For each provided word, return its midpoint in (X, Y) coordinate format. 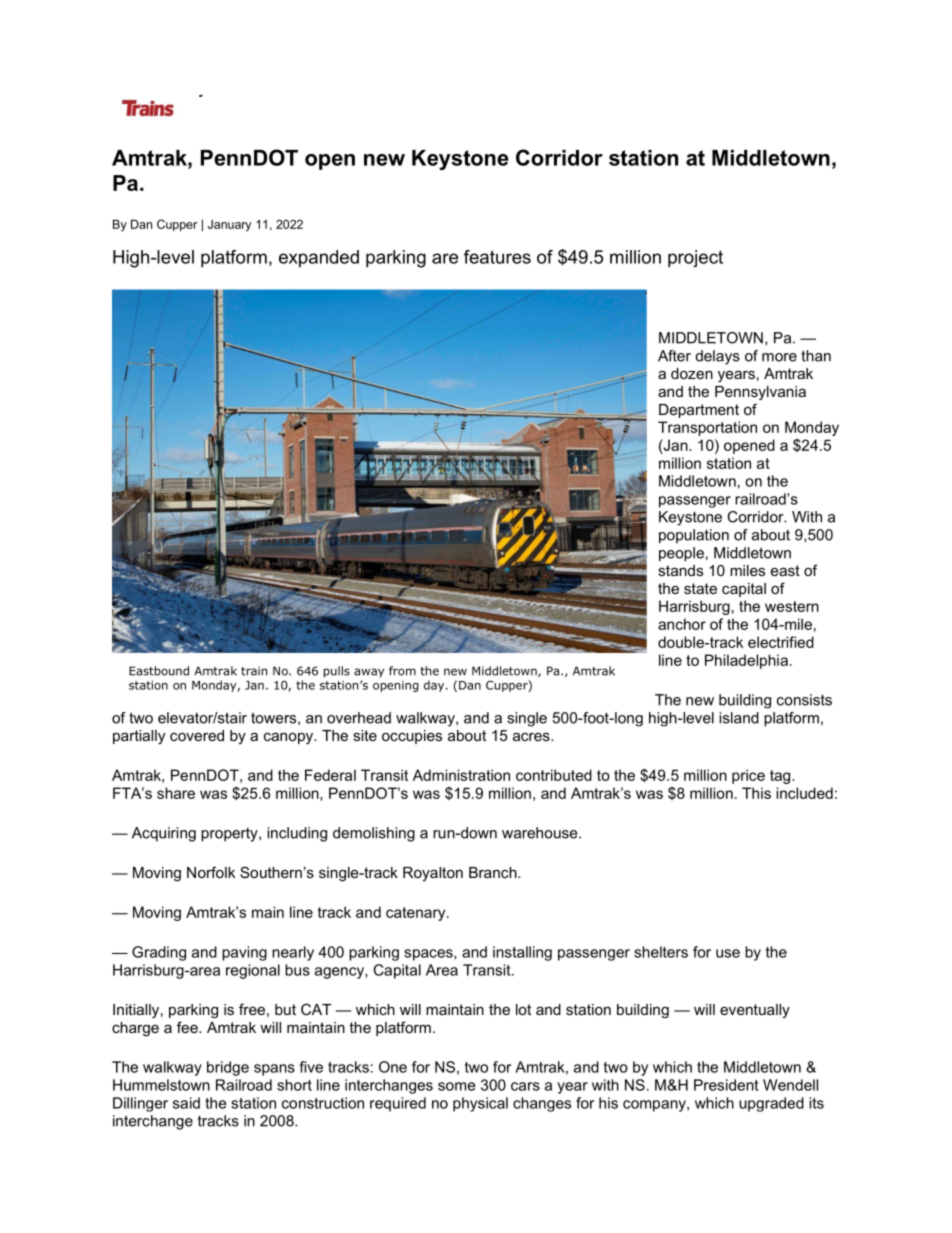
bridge (228, 1068)
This (756, 793)
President (726, 1085)
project (695, 258)
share (176, 793)
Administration (461, 775)
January (229, 225)
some (456, 1086)
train (254, 671)
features (497, 257)
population (694, 536)
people (681, 554)
